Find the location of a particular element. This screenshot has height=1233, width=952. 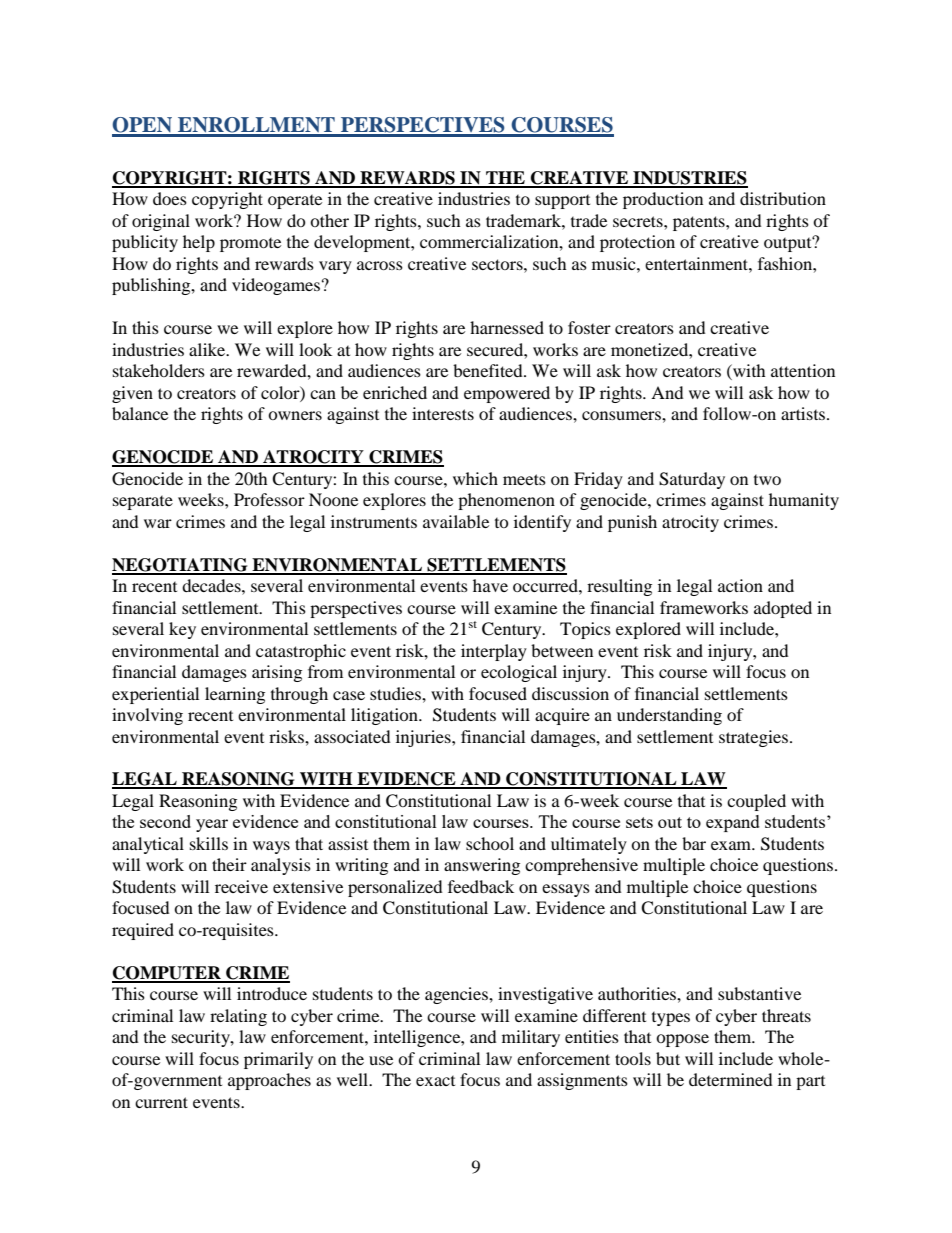

patents is located at coordinates (700, 223).
